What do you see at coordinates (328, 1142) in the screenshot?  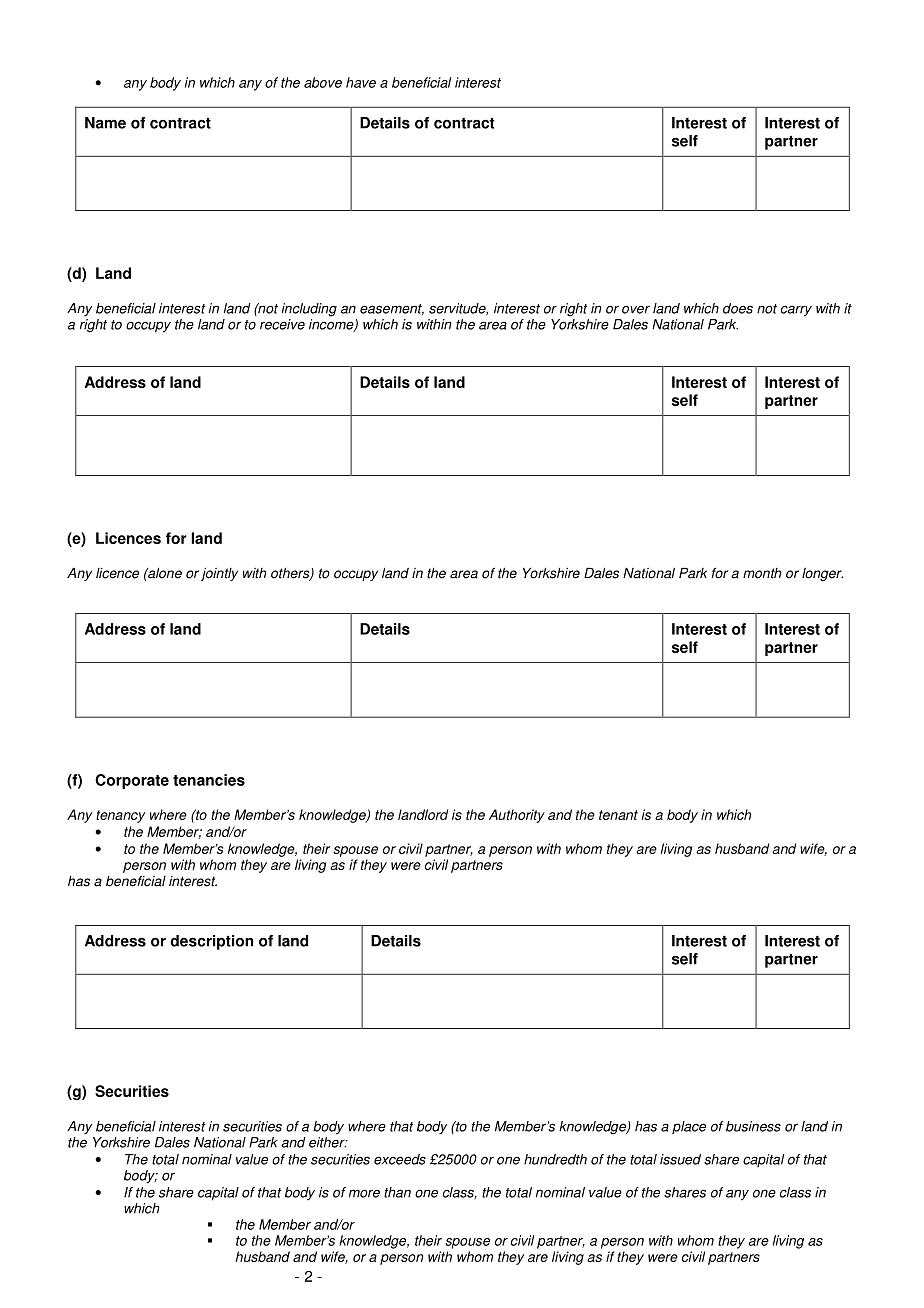 I see `either` at bounding box center [328, 1142].
